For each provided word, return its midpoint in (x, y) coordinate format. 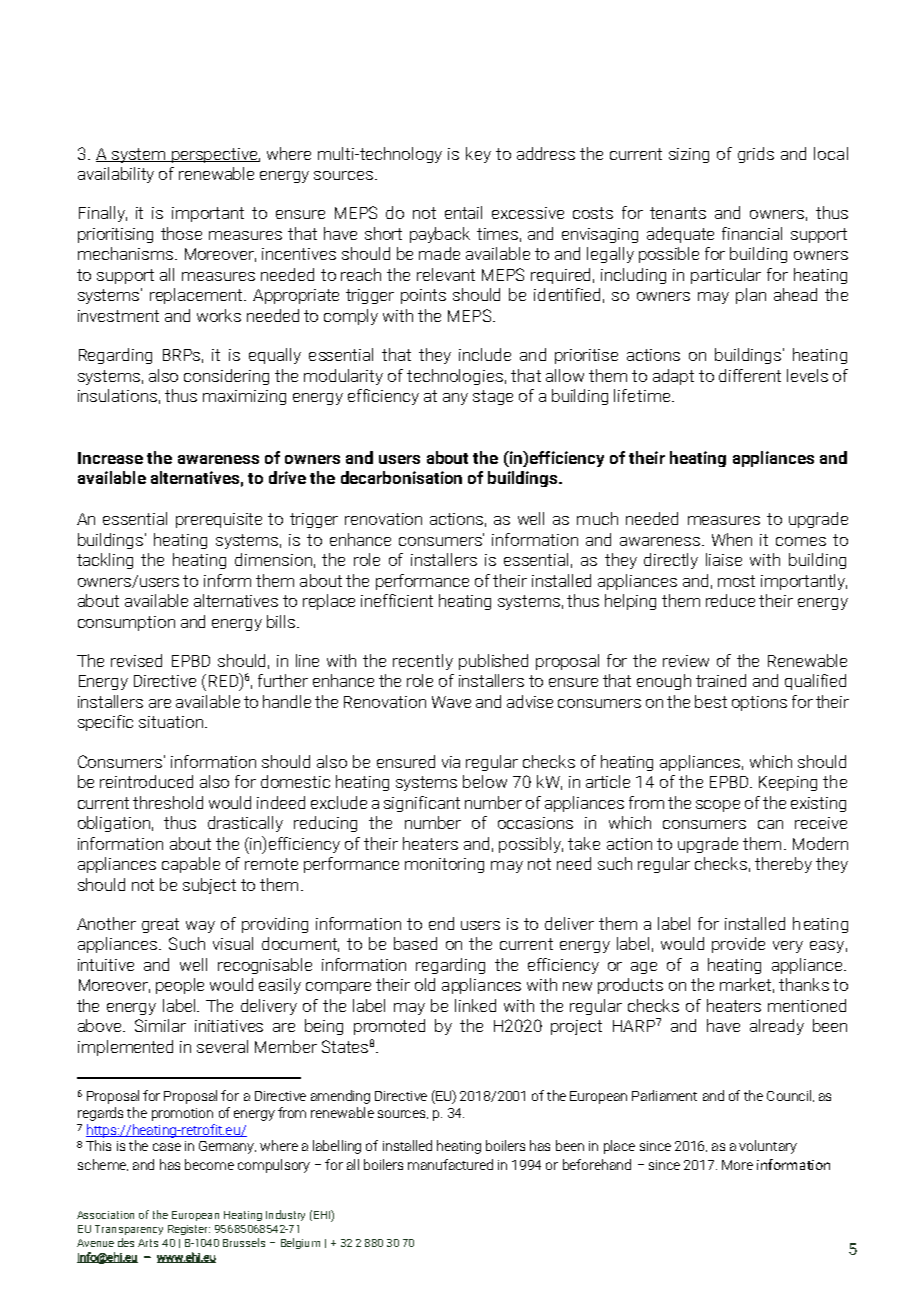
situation (171, 722)
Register (189, 1230)
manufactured (450, 1164)
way (200, 927)
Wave (451, 702)
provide (738, 945)
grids (756, 155)
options (759, 703)
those (181, 233)
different (750, 375)
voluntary (768, 1147)
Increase (110, 458)
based (415, 943)
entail (463, 212)
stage (493, 397)
